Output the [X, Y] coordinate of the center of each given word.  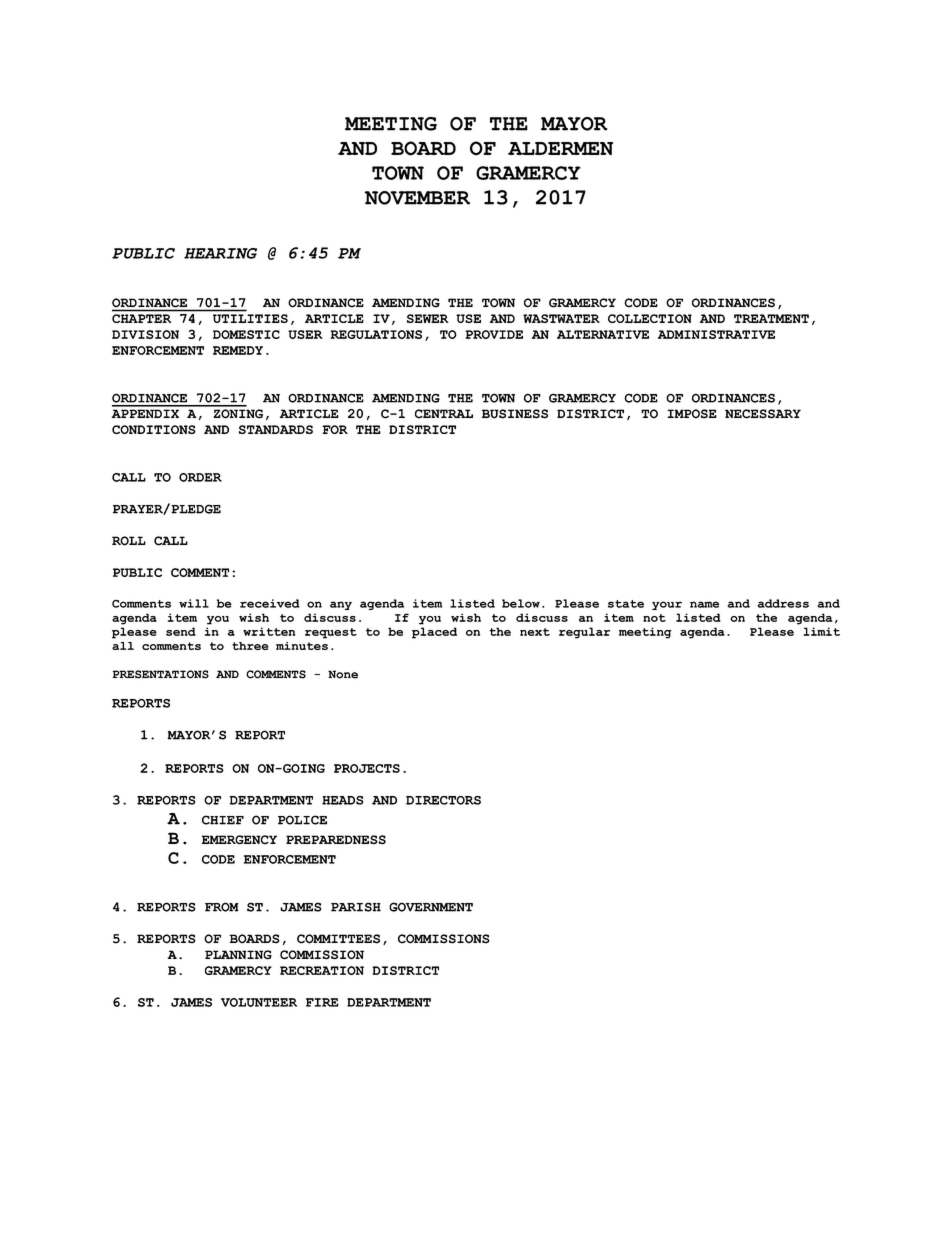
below [521, 603]
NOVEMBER [417, 198]
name [704, 604]
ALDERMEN [560, 148]
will [194, 603]
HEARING [220, 253]
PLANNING [238, 954]
